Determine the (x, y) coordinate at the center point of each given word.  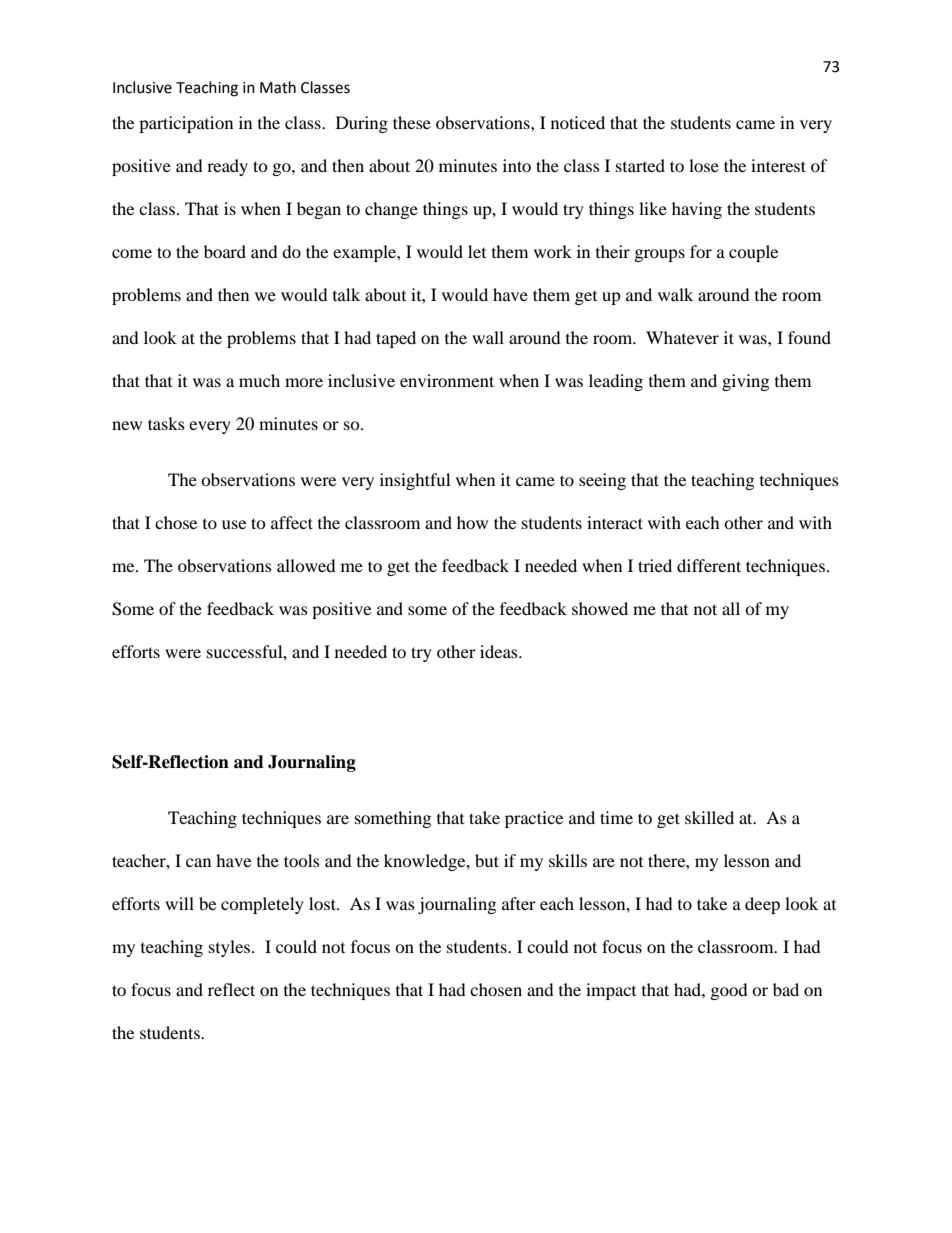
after (519, 903)
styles (231, 948)
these (412, 122)
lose (704, 165)
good (729, 991)
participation (186, 124)
